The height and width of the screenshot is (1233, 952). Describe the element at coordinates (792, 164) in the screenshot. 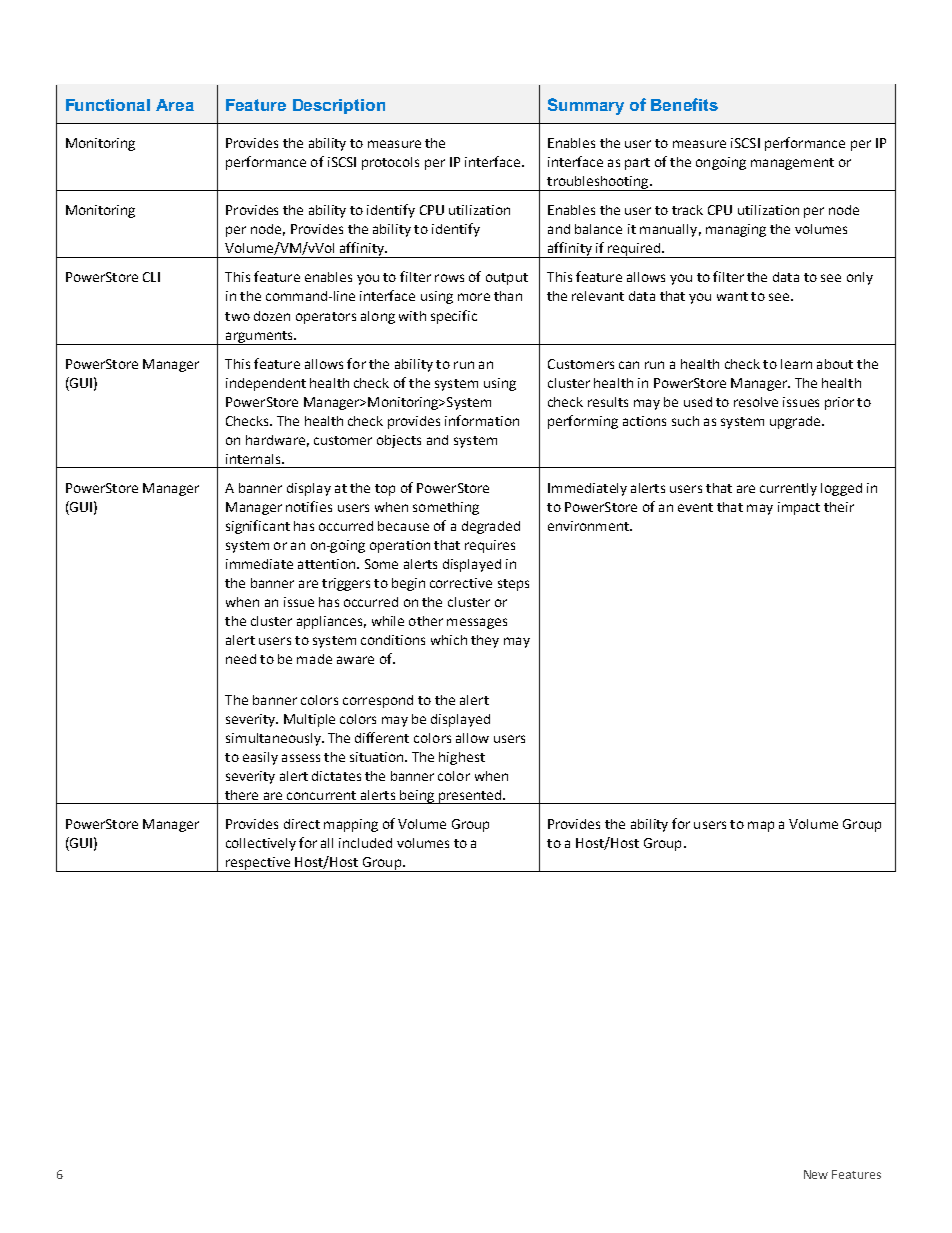

I see `management` at that location.
